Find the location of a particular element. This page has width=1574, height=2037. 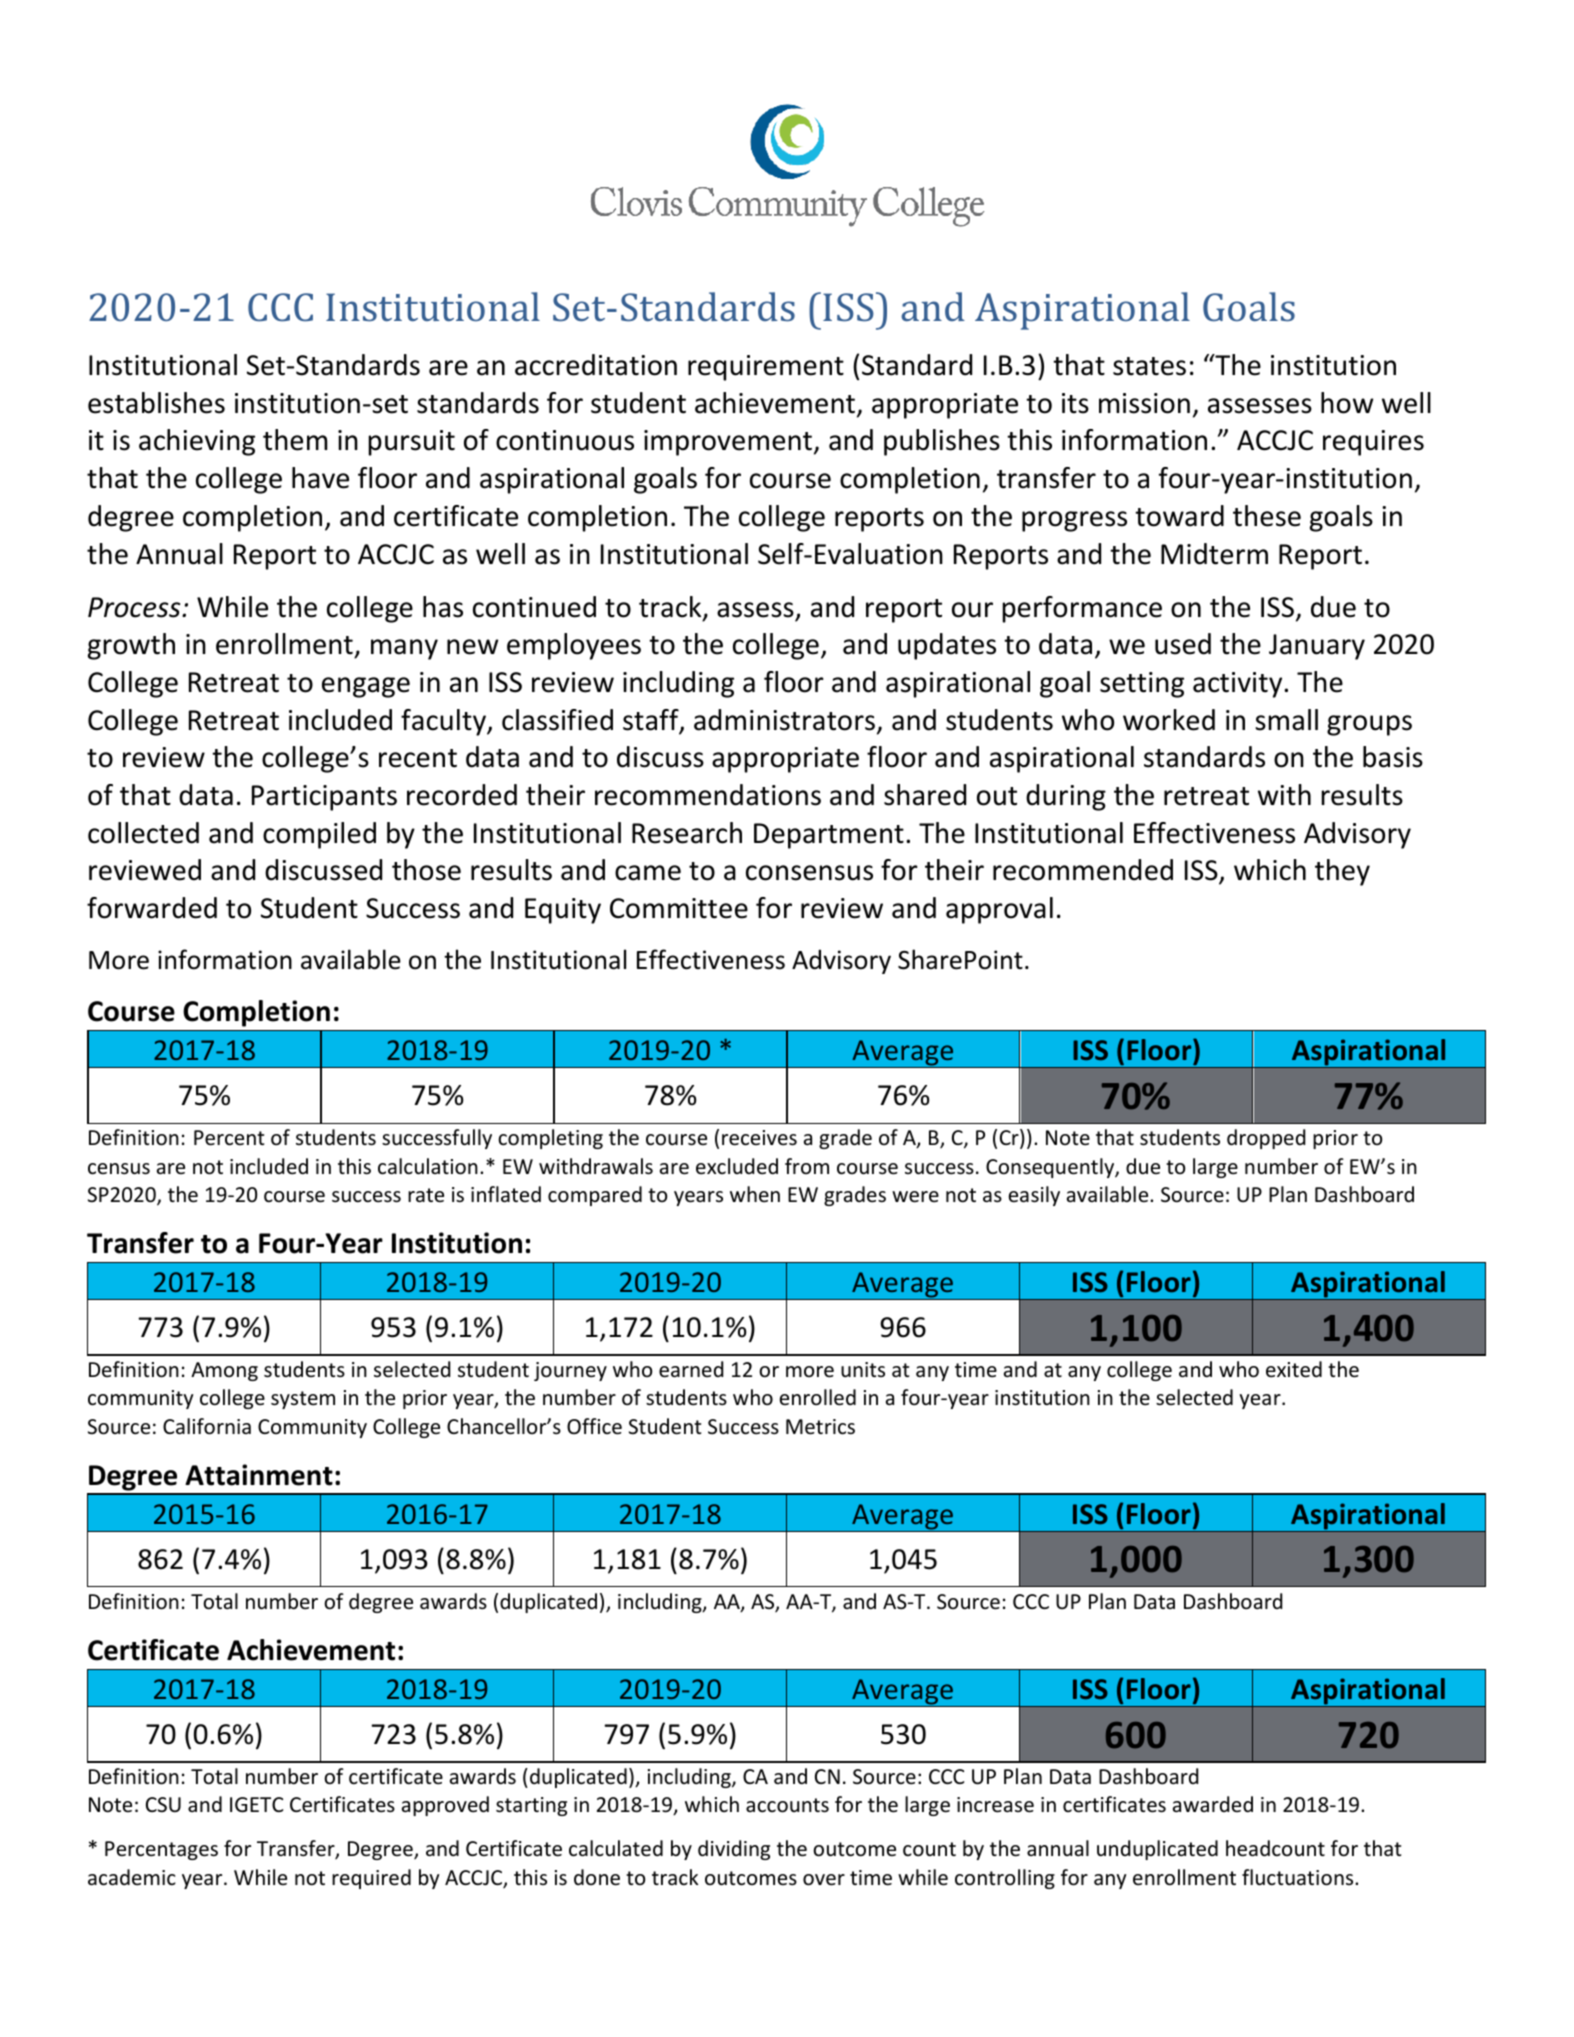

improvement is located at coordinates (729, 443).
